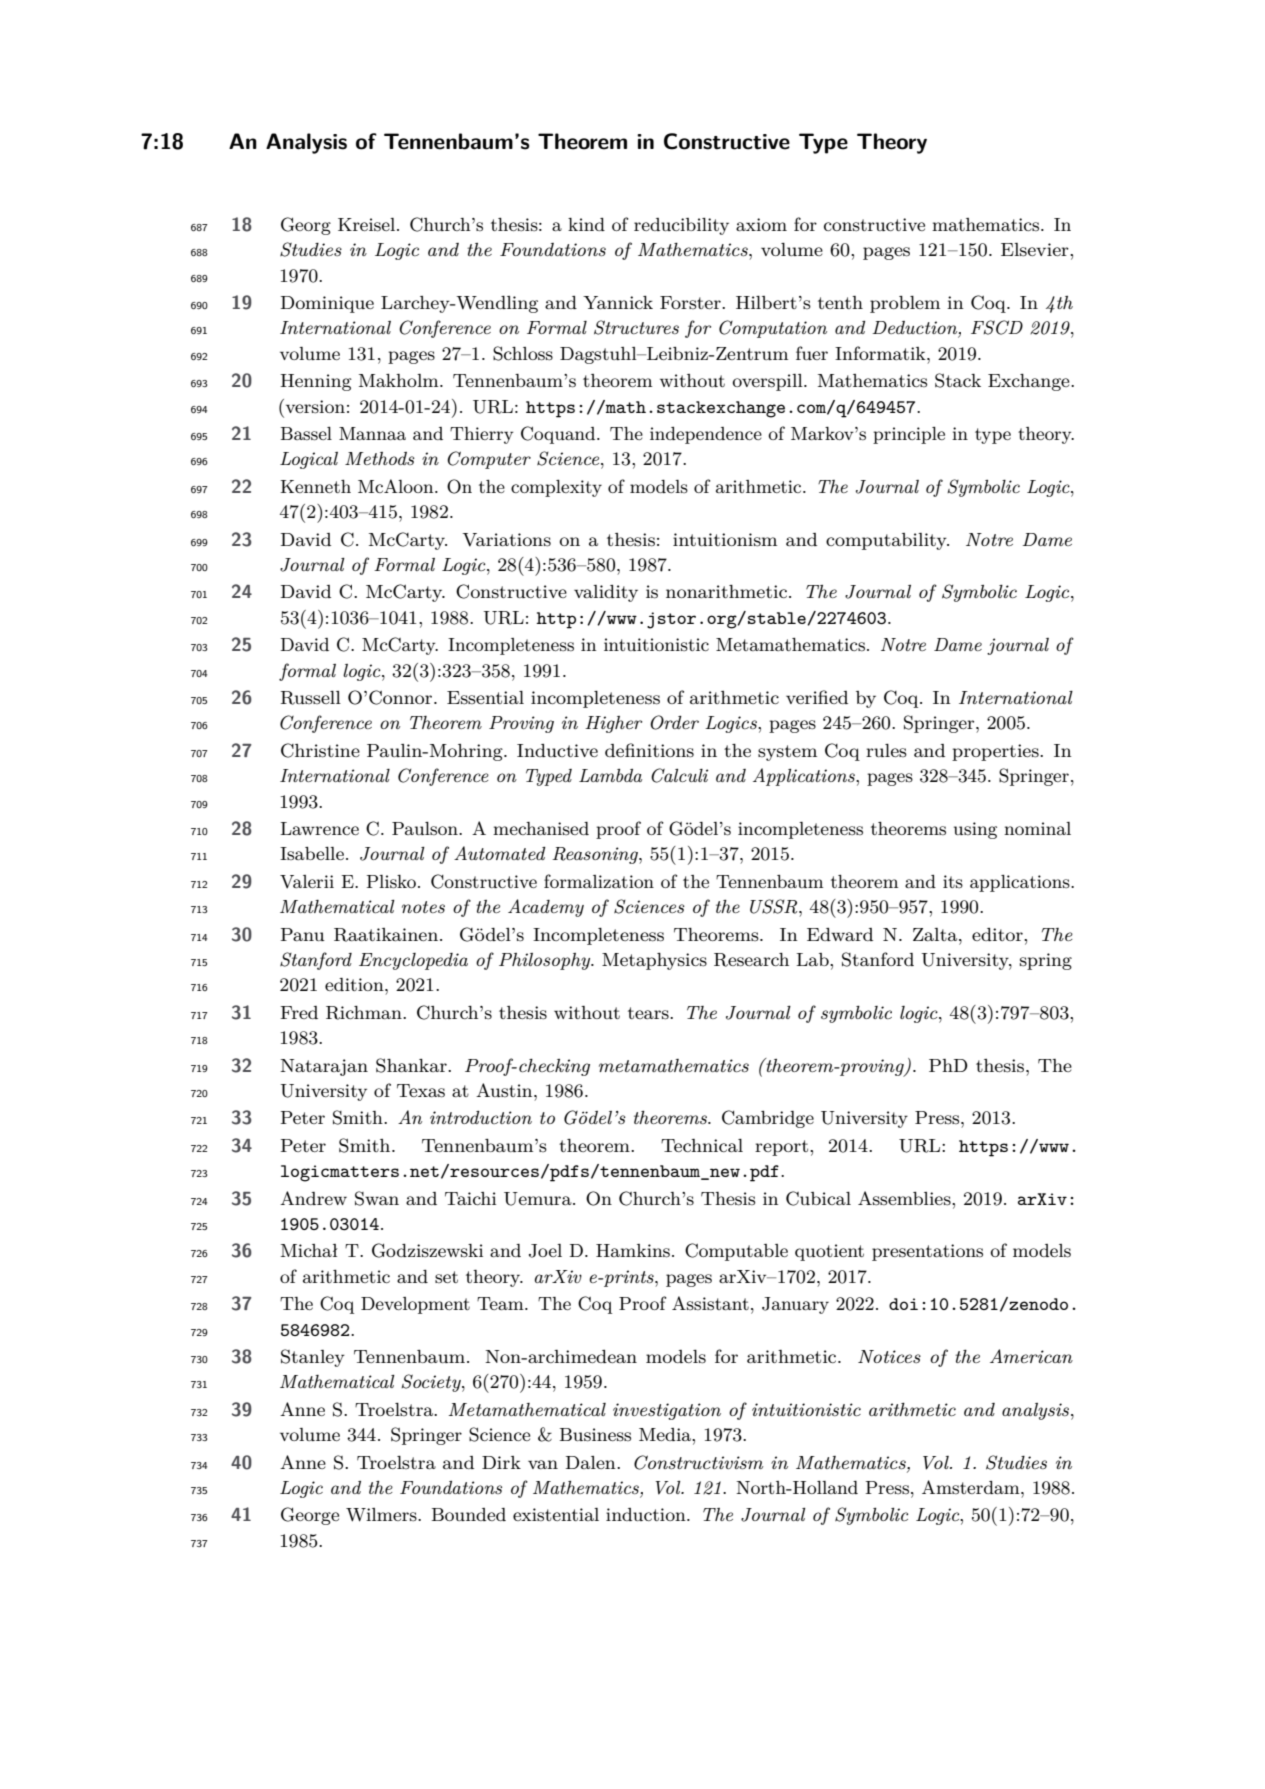 The height and width of the document is (1789, 1265). What do you see at coordinates (327, 304) in the document?
I see `Dominique` at bounding box center [327, 304].
